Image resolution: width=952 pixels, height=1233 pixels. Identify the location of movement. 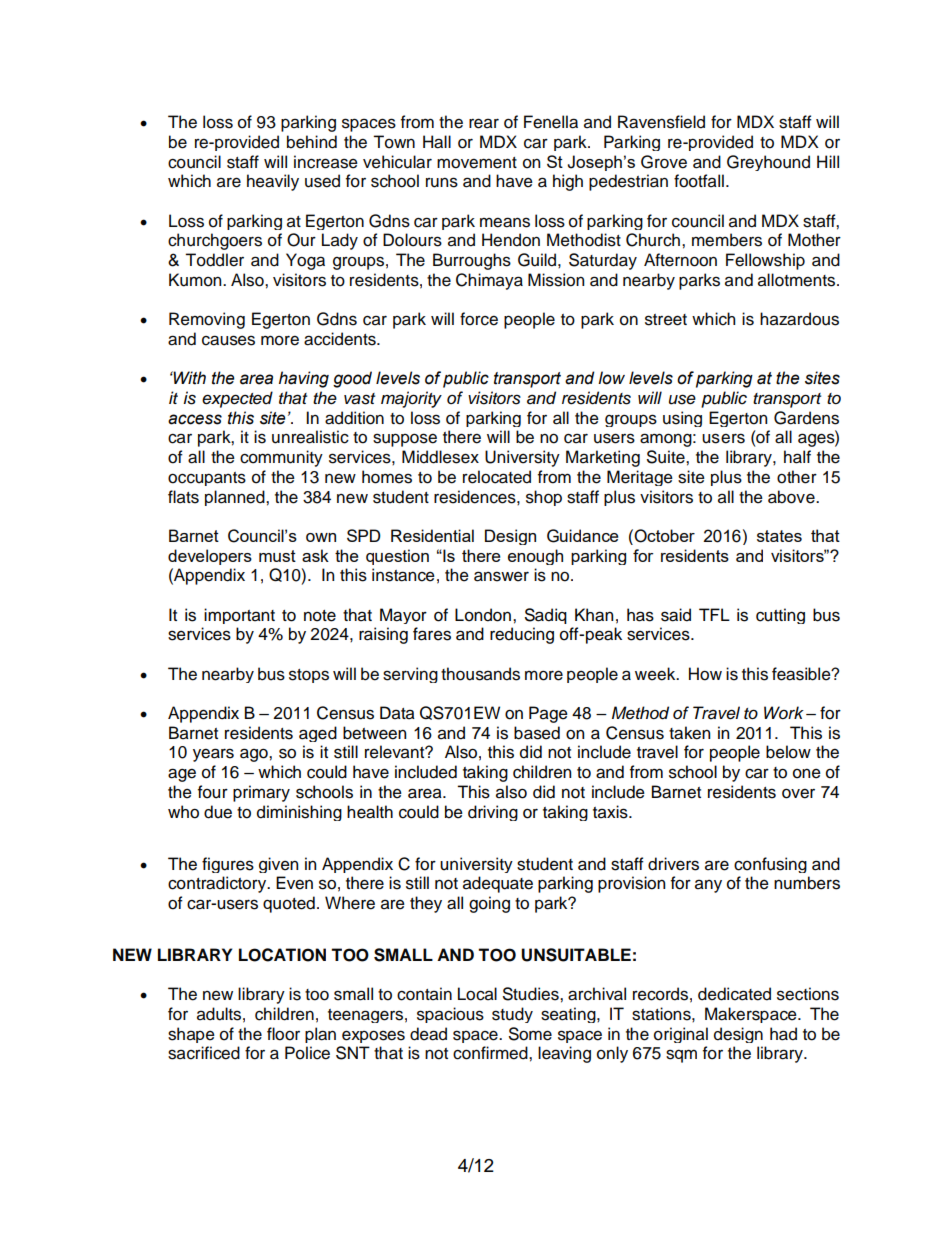
(477, 163).
